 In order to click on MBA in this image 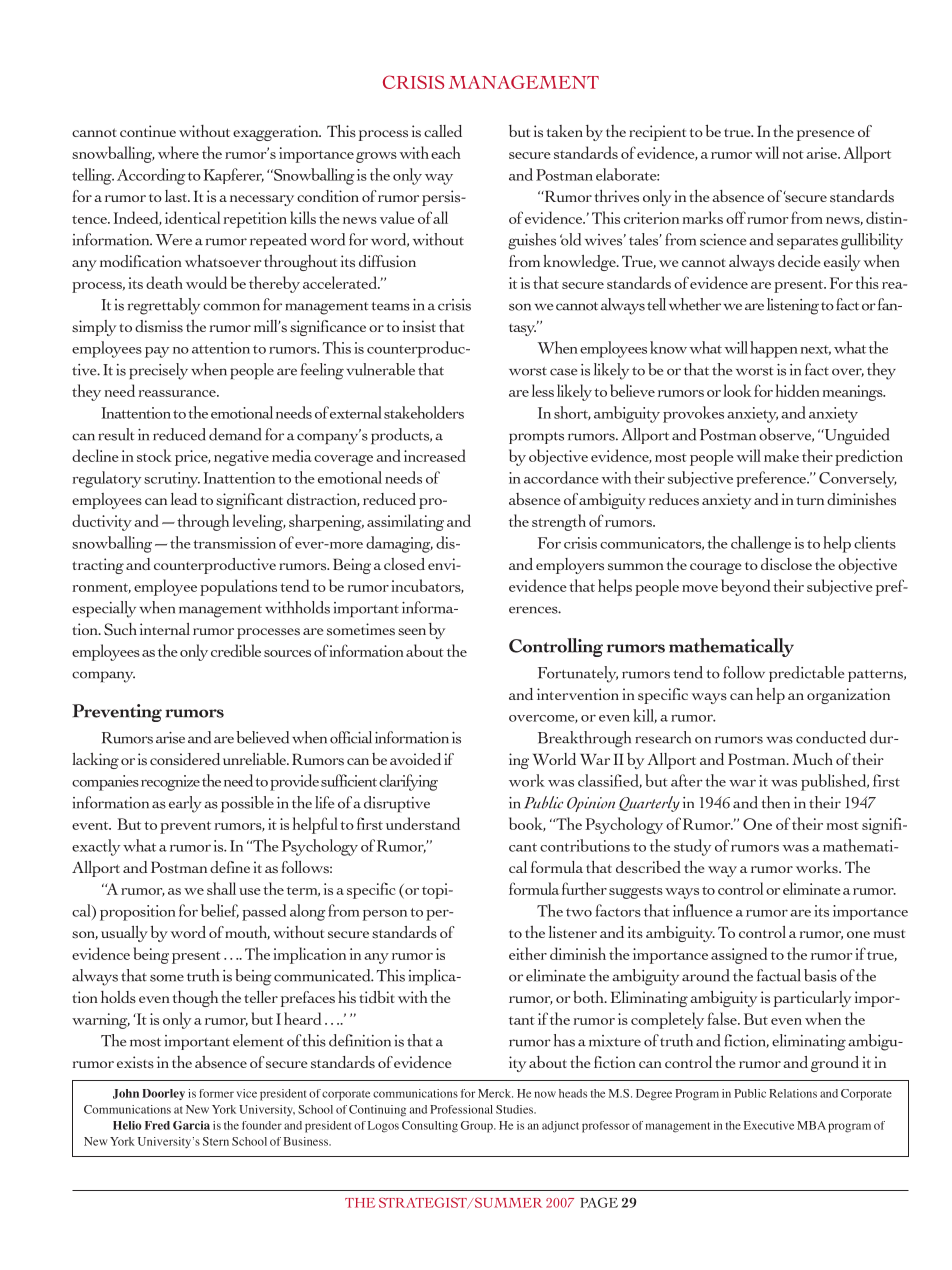, I will do `click(811, 1125)`.
